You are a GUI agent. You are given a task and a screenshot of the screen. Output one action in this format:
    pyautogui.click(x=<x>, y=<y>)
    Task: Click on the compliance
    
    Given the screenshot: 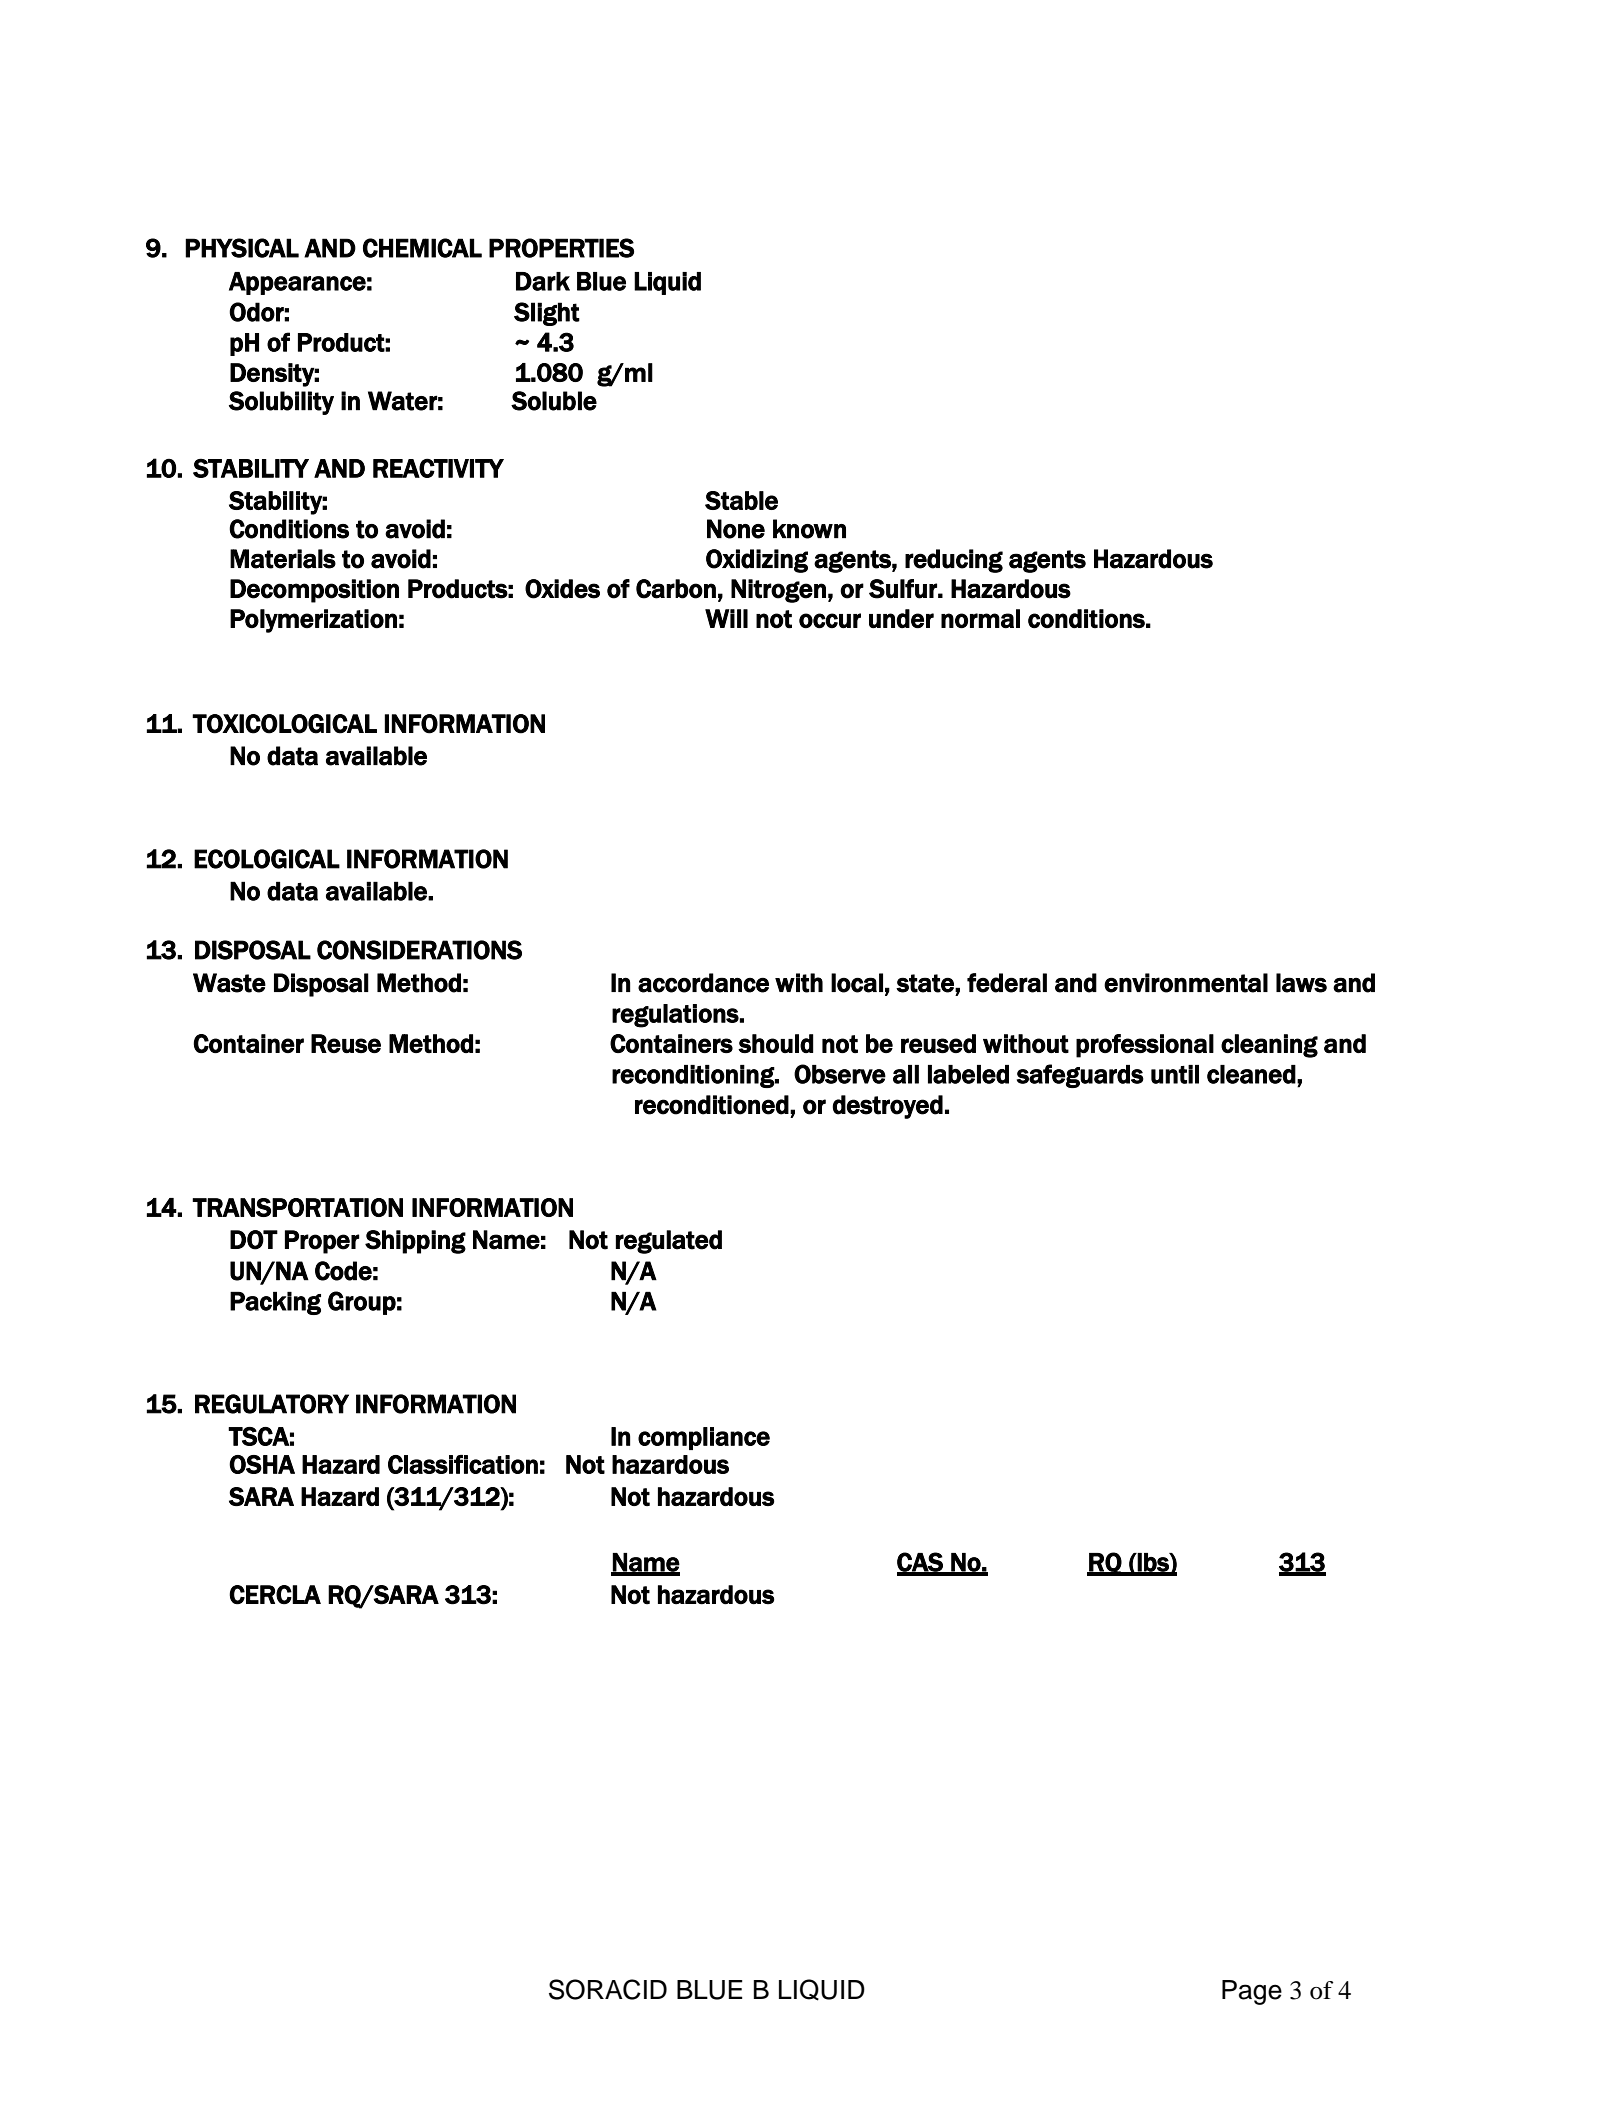 What is the action you would take?
    pyautogui.click(x=704, y=1438)
